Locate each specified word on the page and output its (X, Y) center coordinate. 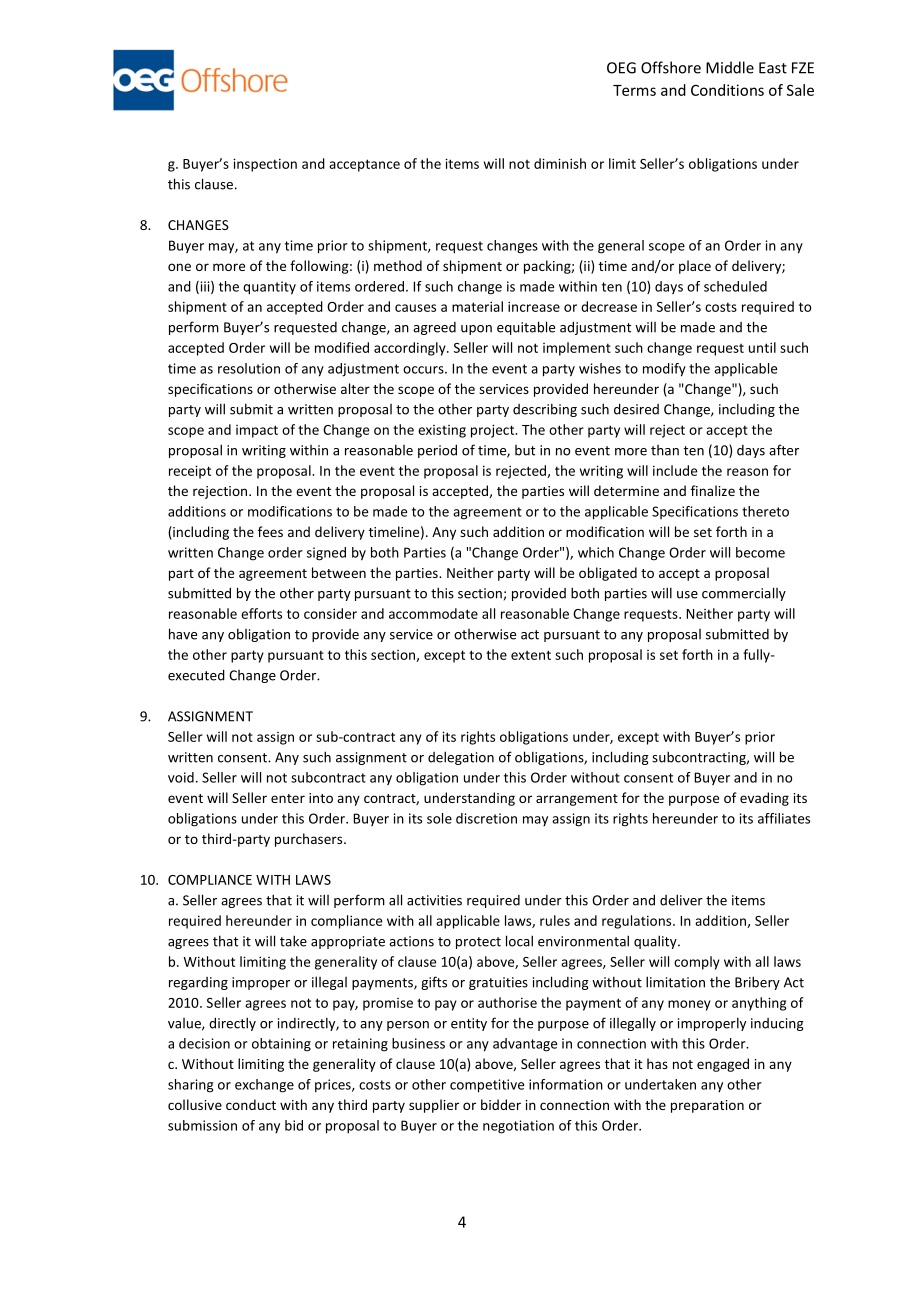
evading (764, 799)
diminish (560, 163)
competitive (487, 1086)
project (494, 431)
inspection (265, 165)
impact (257, 431)
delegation (461, 758)
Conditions (727, 90)
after (784, 450)
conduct (251, 1104)
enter (288, 798)
